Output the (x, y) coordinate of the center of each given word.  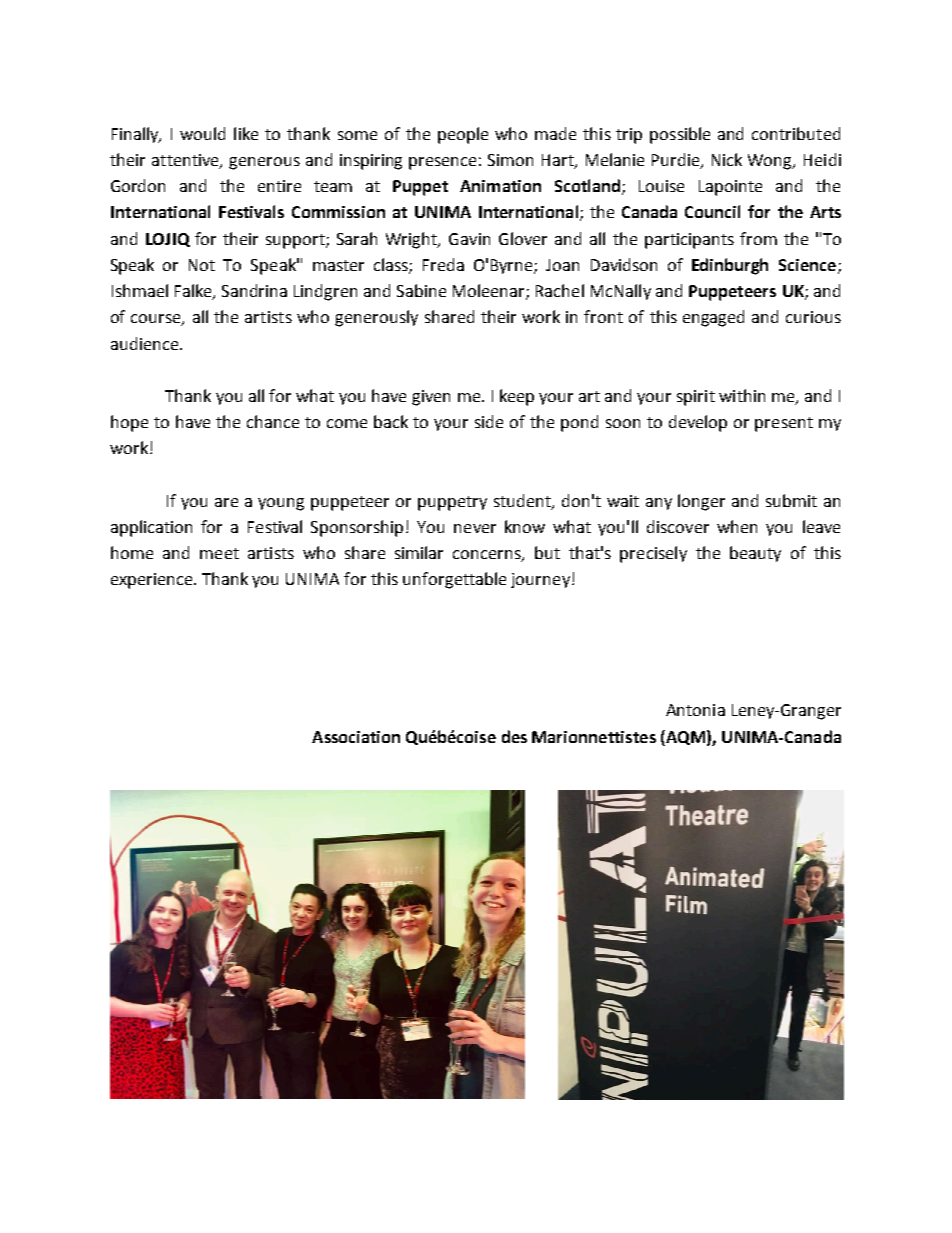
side (489, 421)
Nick (727, 159)
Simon (510, 160)
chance (273, 421)
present (784, 424)
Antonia (695, 710)
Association (356, 737)
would (202, 133)
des (514, 736)
